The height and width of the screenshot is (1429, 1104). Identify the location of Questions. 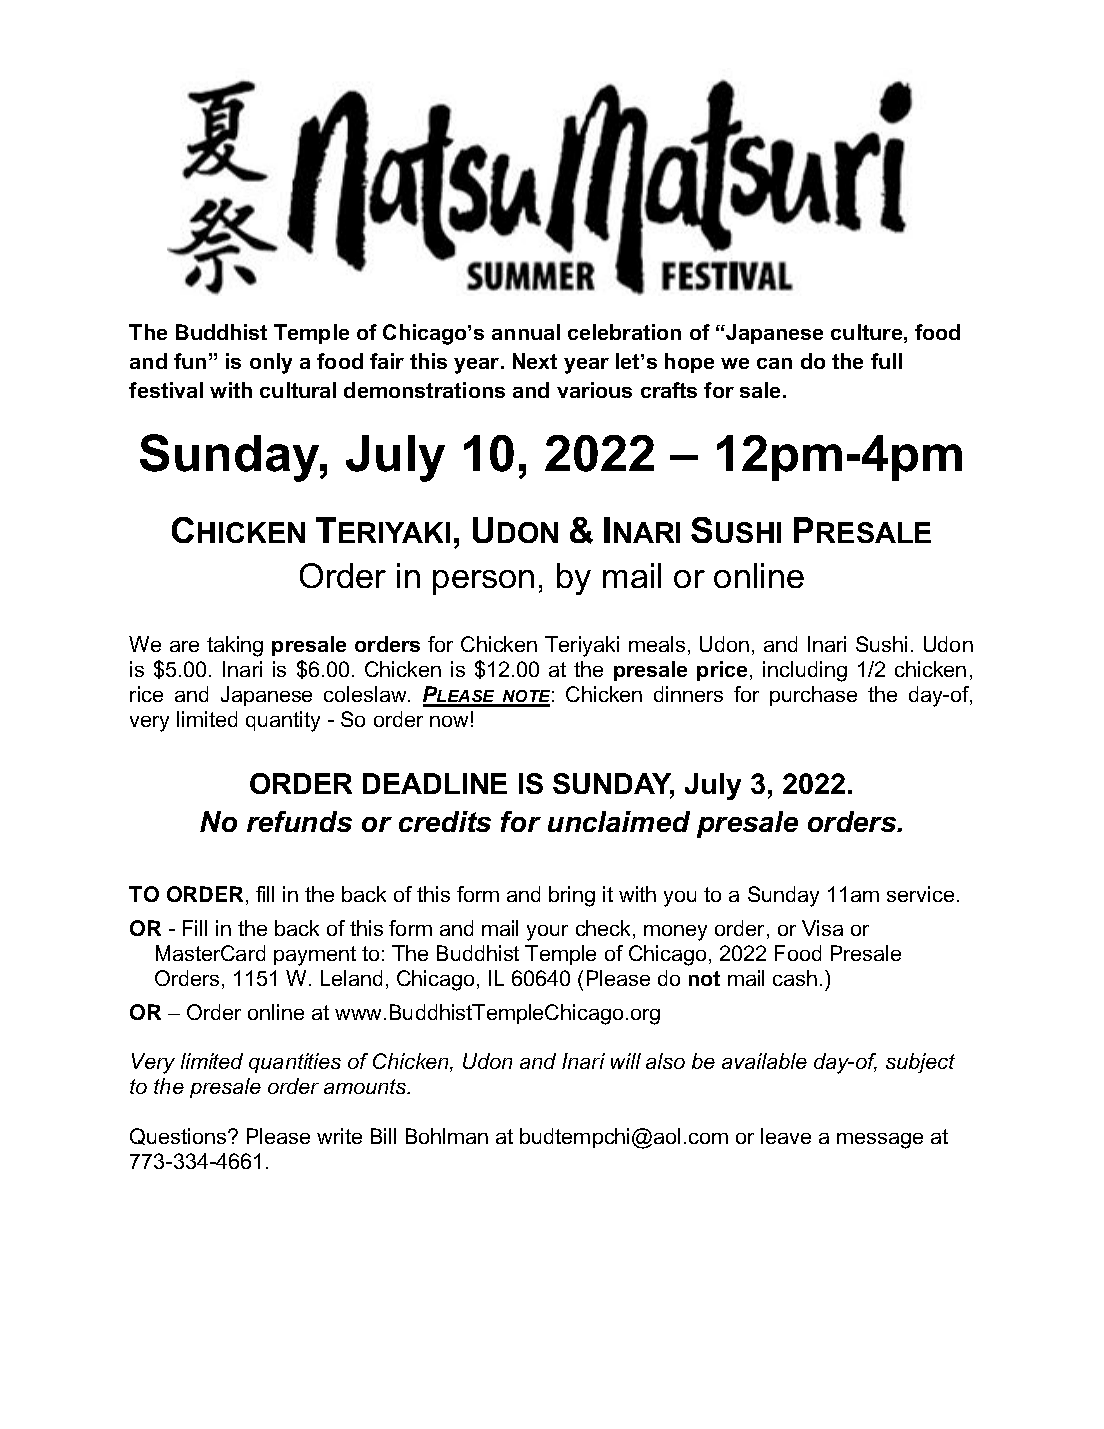
(179, 1136).
